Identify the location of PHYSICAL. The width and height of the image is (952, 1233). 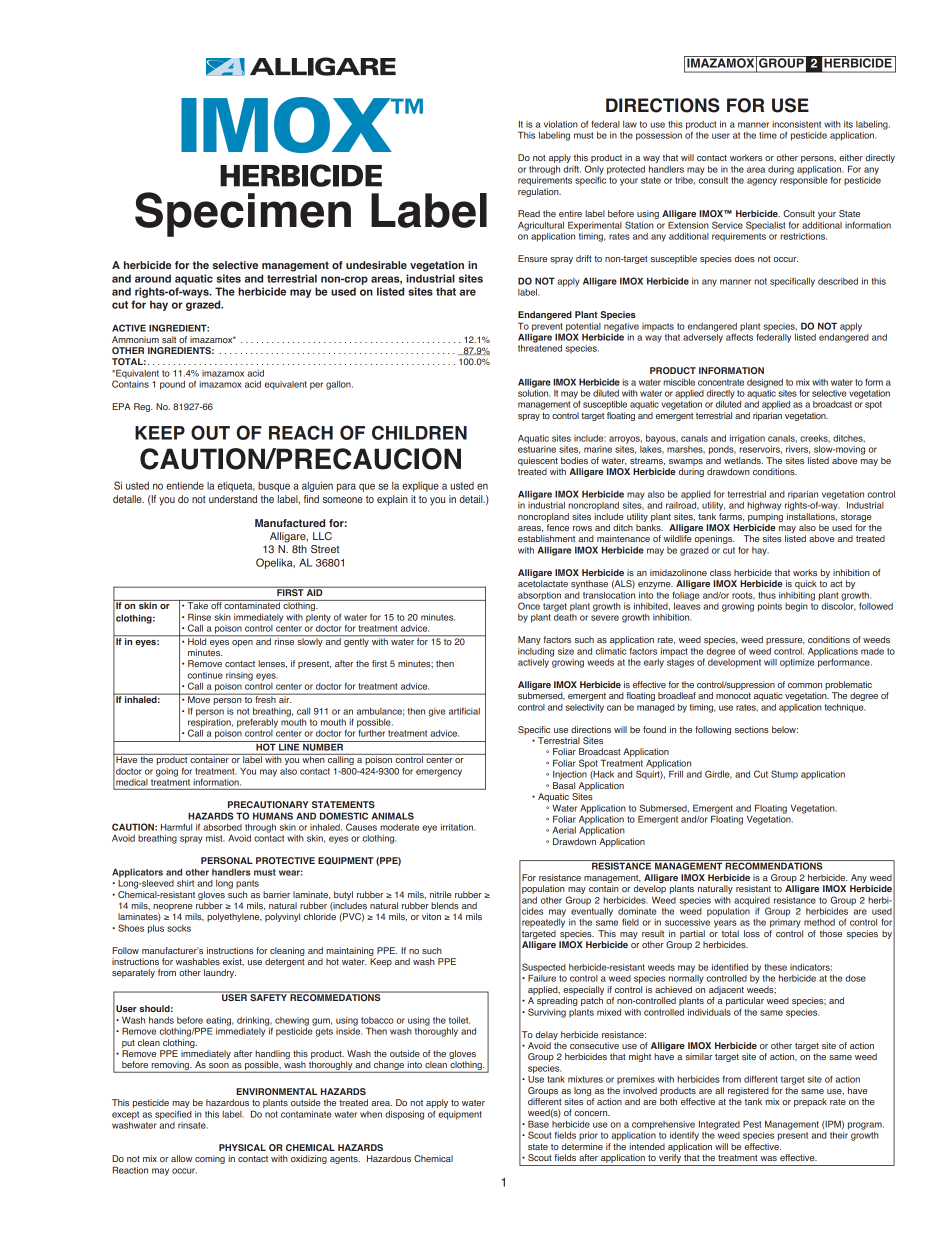
(242, 1147).
